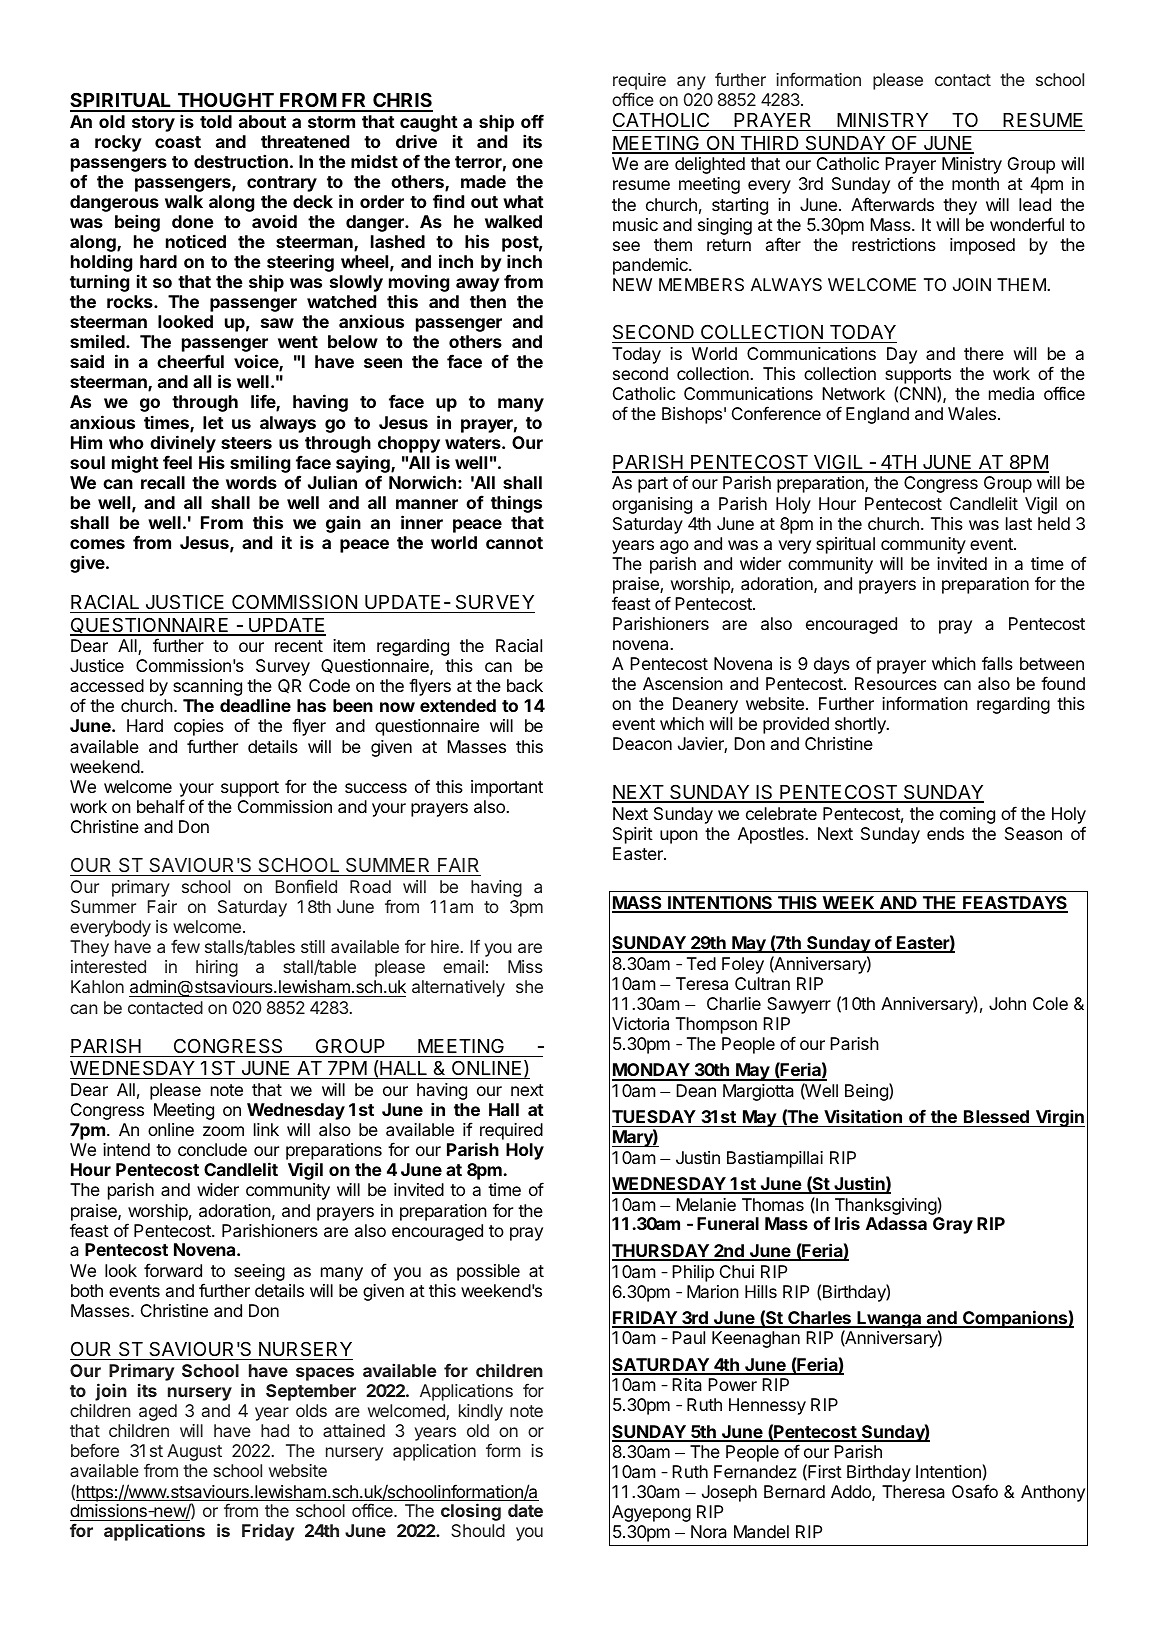 The image size is (1155, 1633). Describe the element at coordinates (996, 1116) in the image. I see `Blessed` at that location.
